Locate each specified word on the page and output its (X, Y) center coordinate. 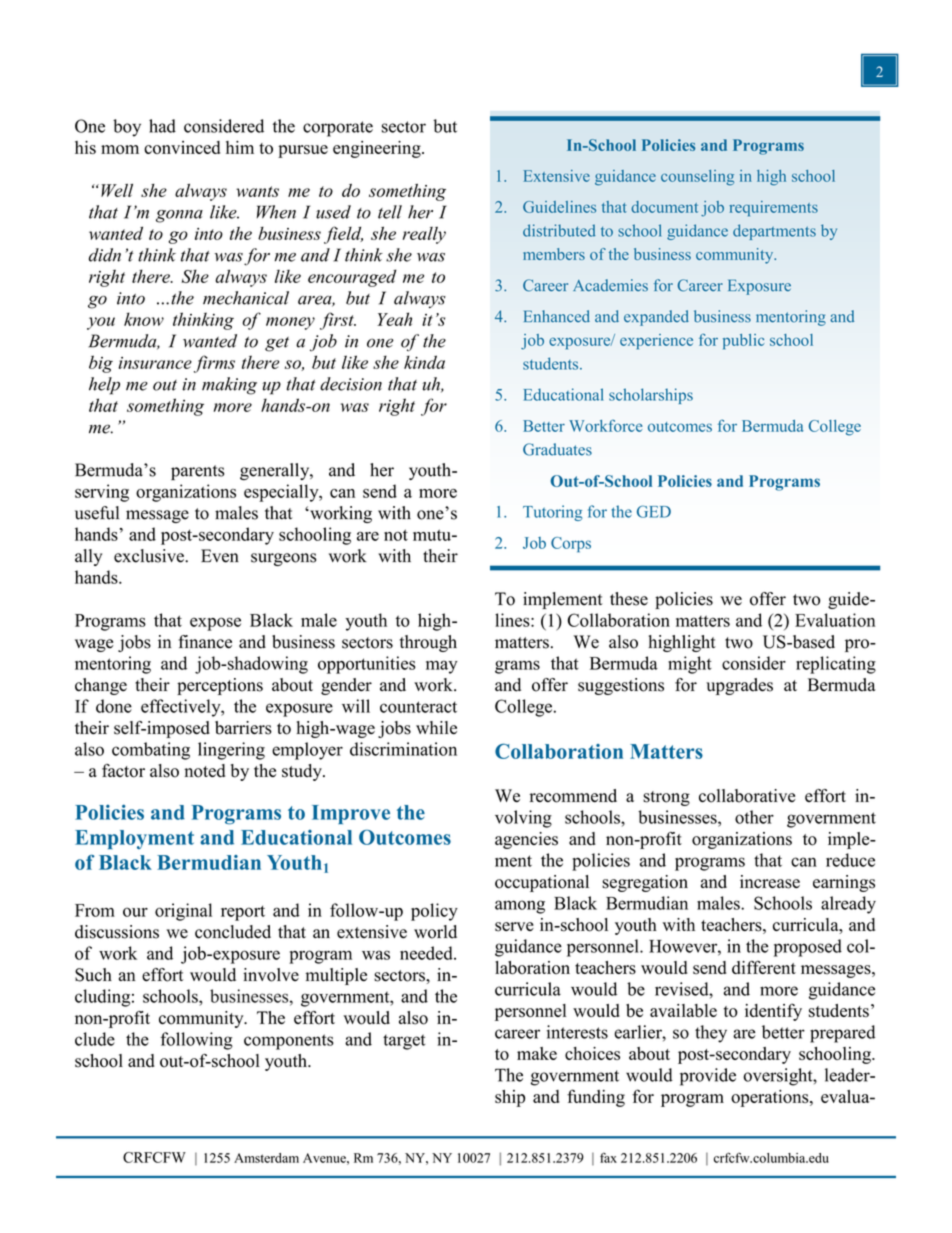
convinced (182, 147)
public (744, 342)
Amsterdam (266, 1158)
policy (434, 912)
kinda (424, 362)
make (537, 1053)
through (428, 643)
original (183, 912)
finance (205, 642)
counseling (697, 178)
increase (770, 882)
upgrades (739, 686)
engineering (378, 149)
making (229, 386)
